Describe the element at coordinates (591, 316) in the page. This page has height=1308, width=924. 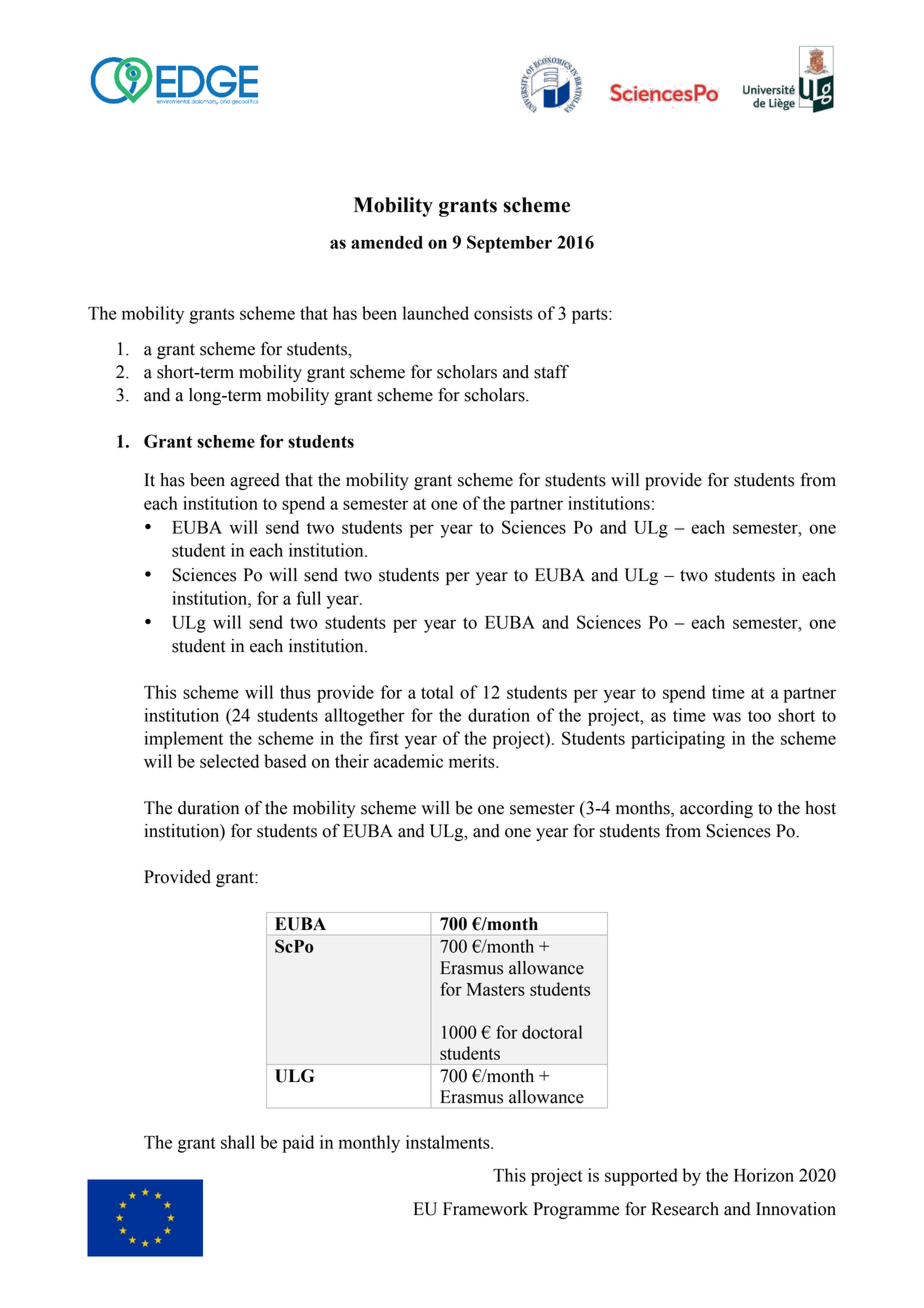
I see `parts` at that location.
